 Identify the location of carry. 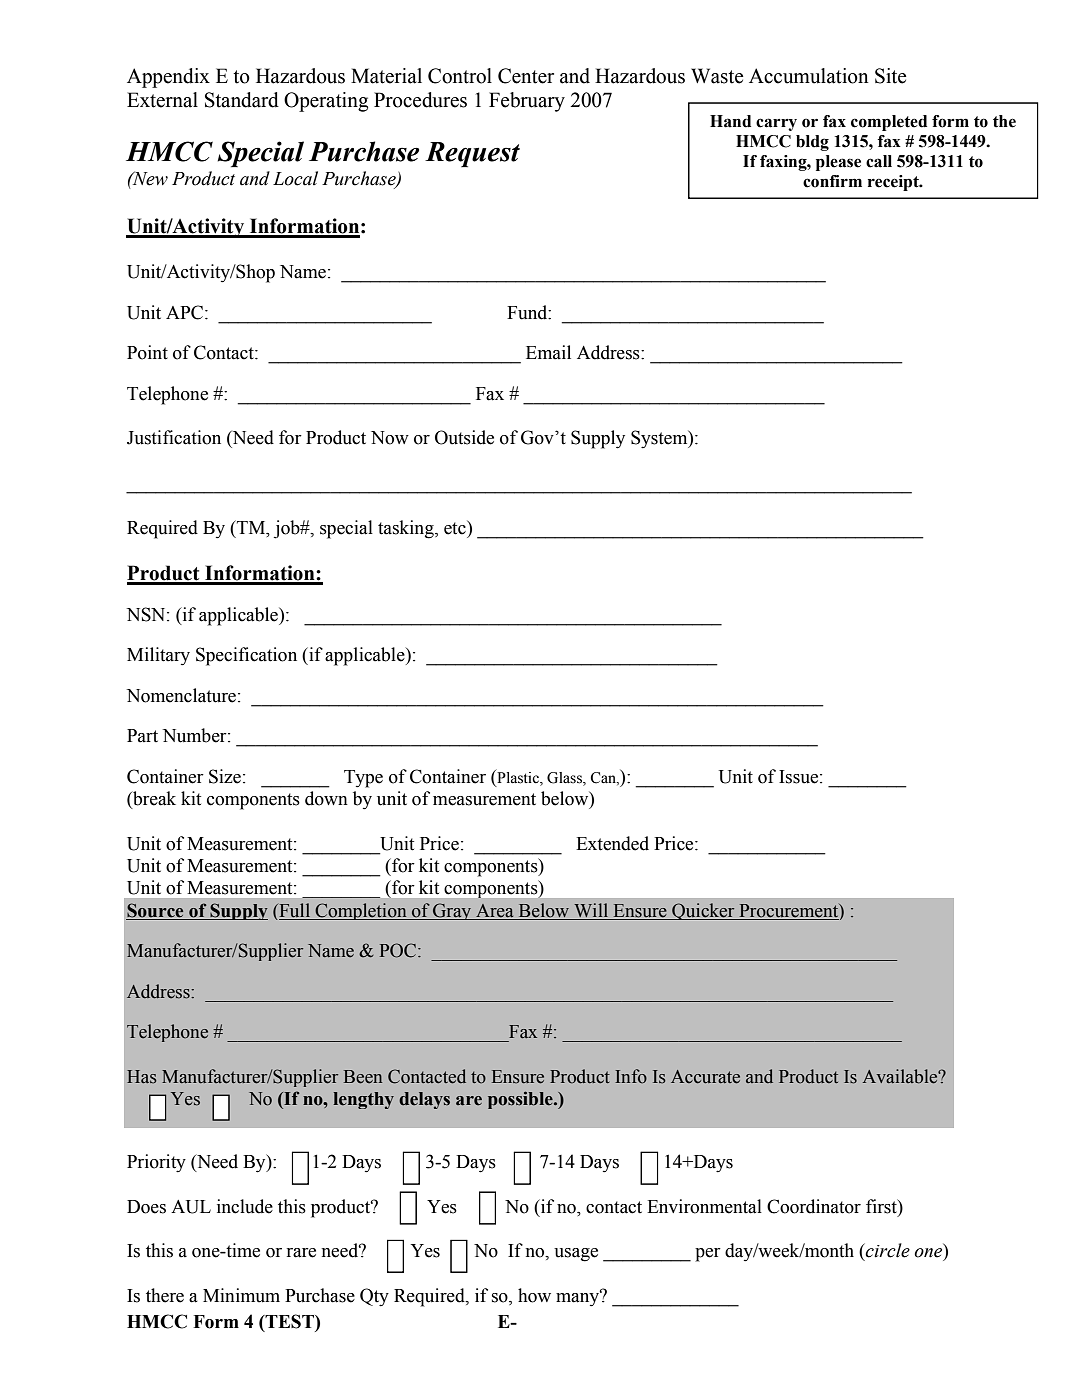
(776, 124).
